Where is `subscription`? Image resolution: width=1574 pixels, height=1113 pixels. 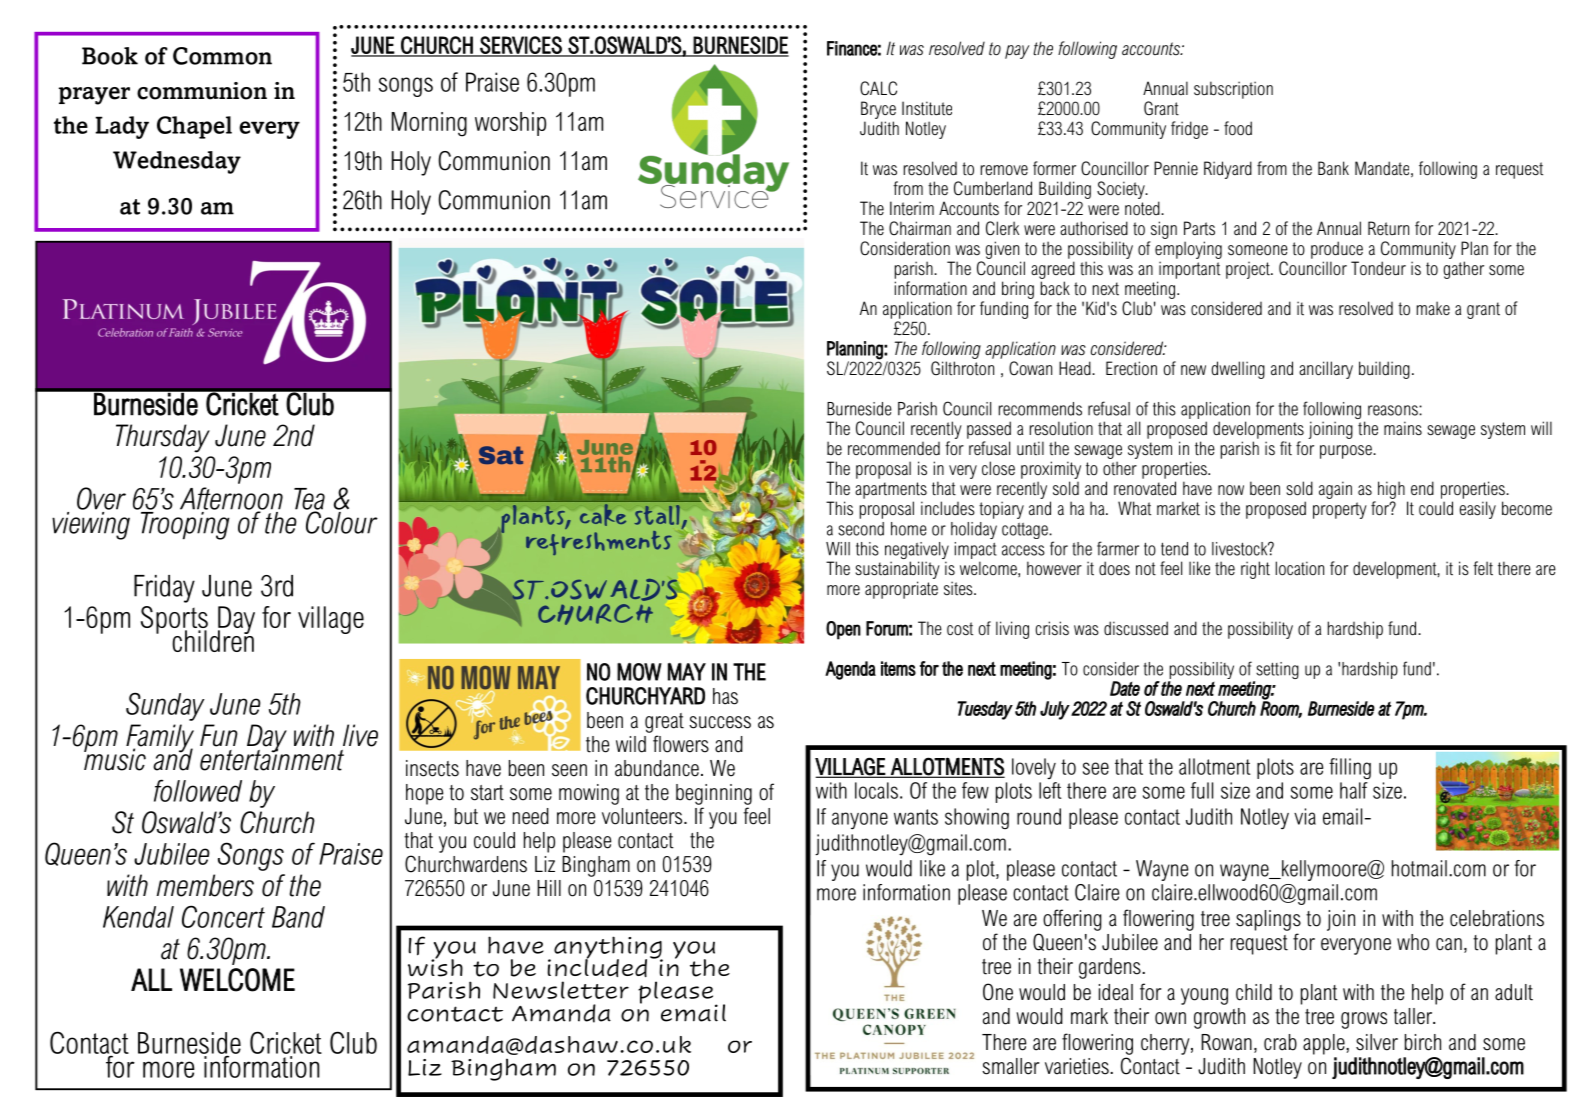 subscription is located at coordinates (1233, 90).
